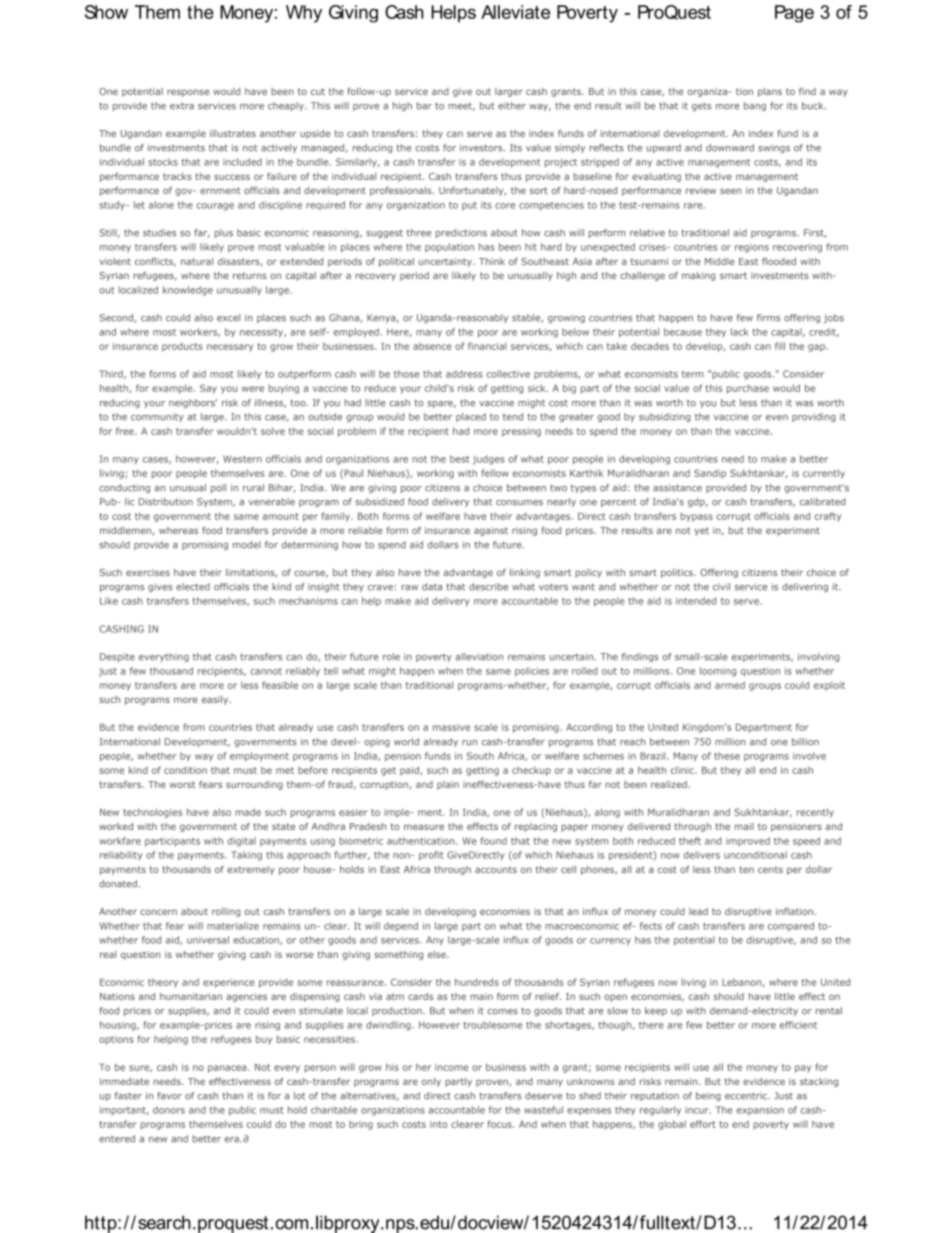 Image resolution: width=952 pixels, height=1233 pixels. What do you see at coordinates (493, 841) in the screenshot?
I see `found` at bounding box center [493, 841].
